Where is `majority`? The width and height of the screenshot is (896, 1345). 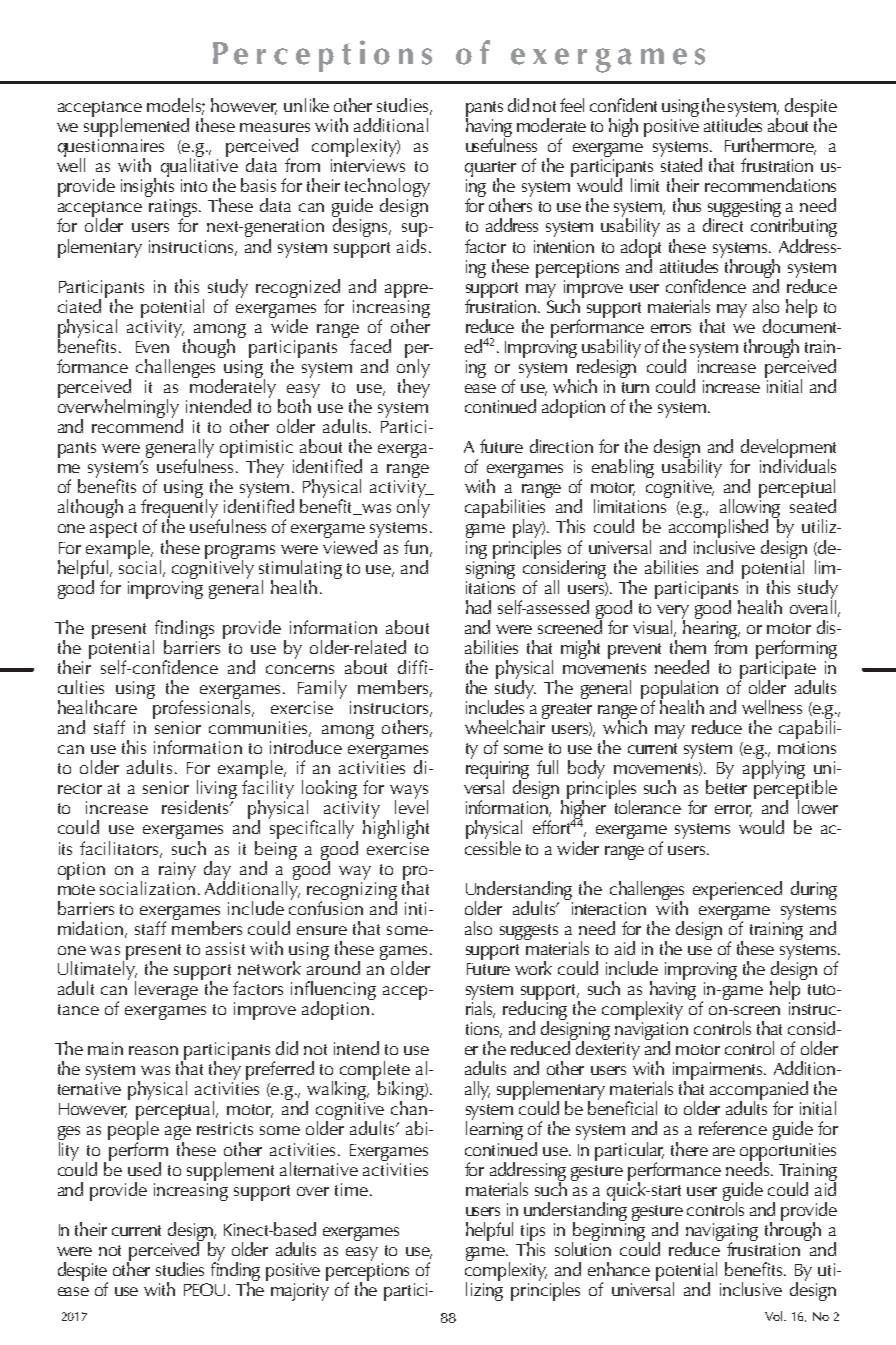
majority is located at coordinates (300, 1292).
